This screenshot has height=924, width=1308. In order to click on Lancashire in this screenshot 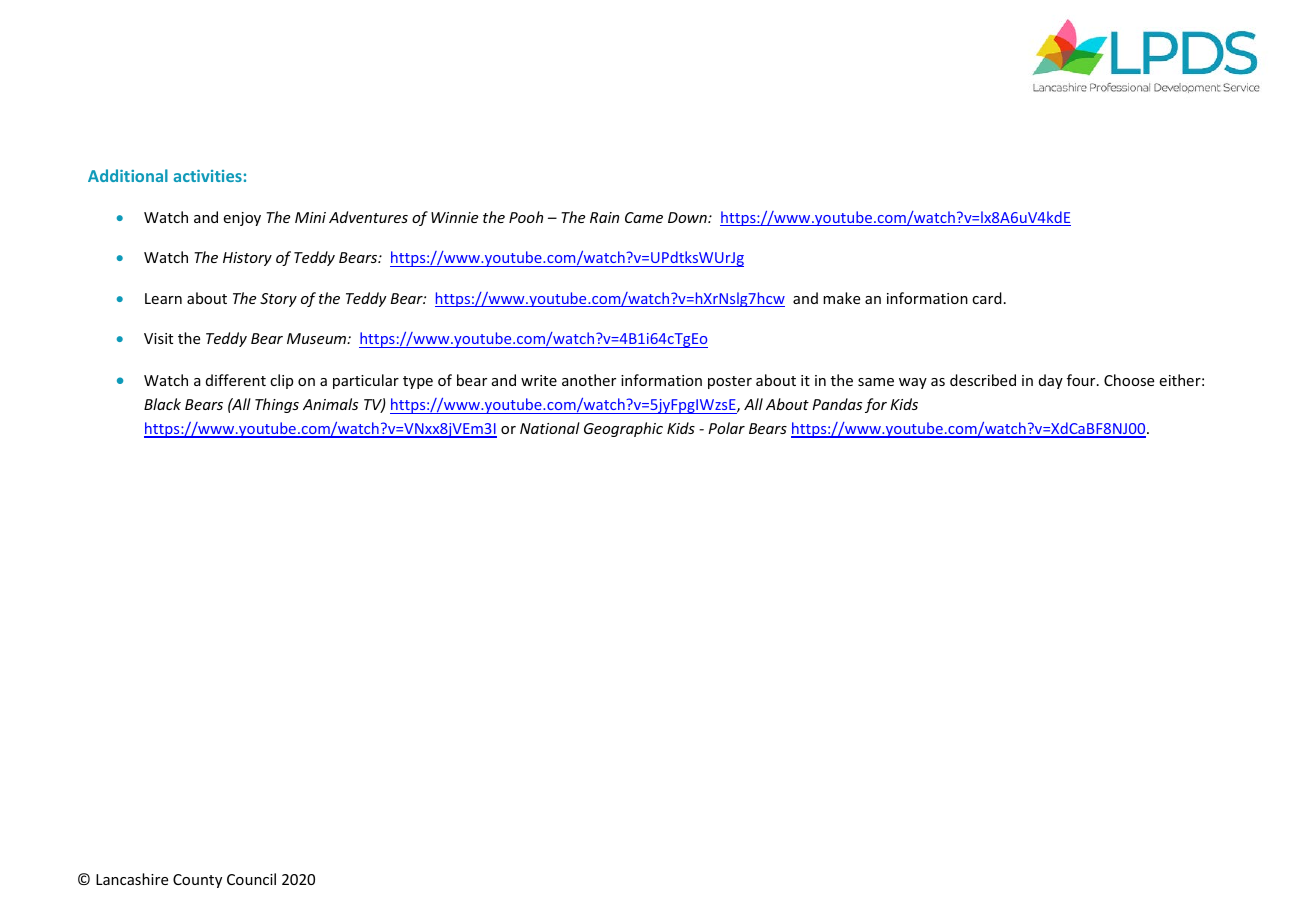, I will do `click(132, 879)`.
